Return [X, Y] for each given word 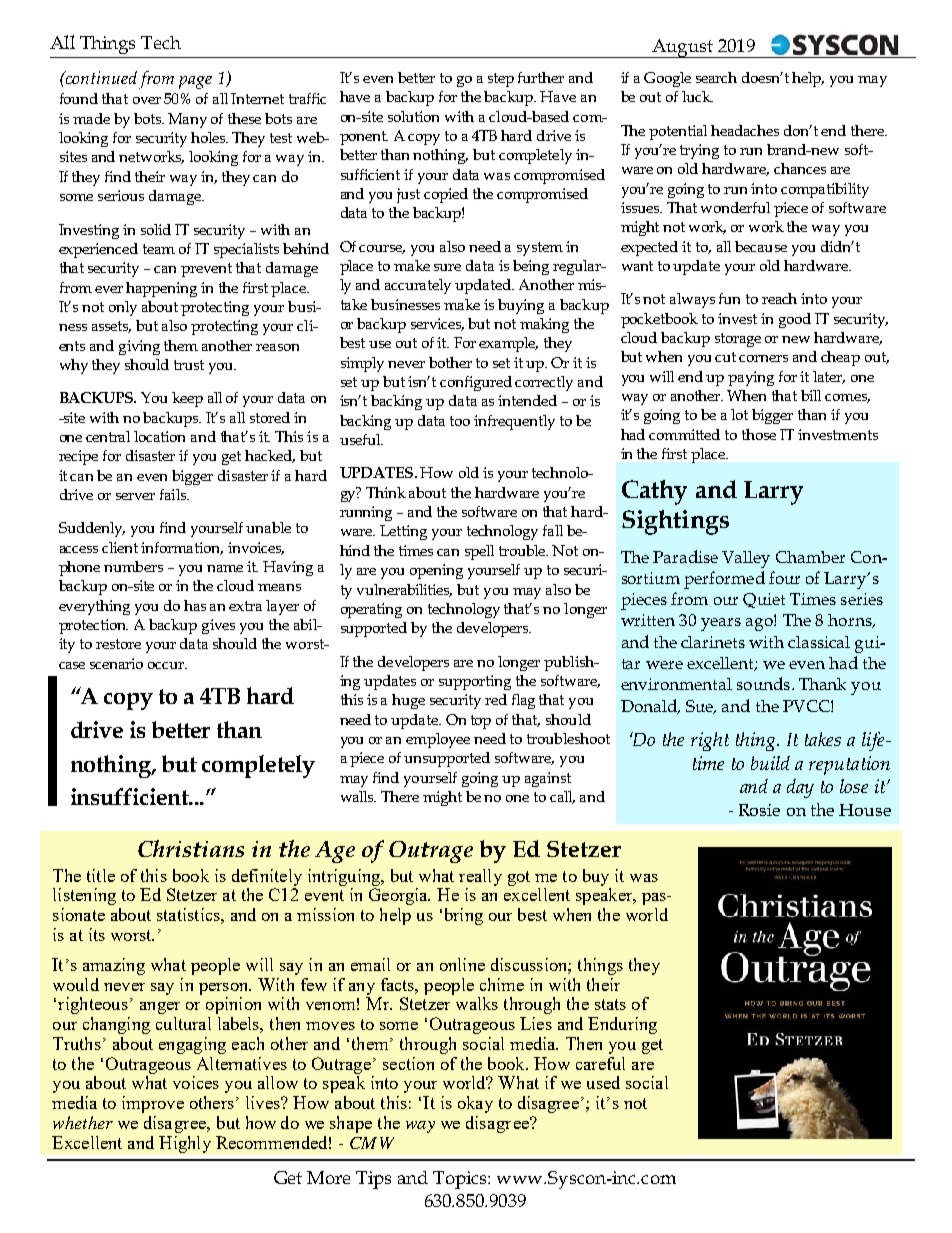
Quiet [764, 600]
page [195, 82]
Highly [185, 1144]
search [716, 77]
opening [436, 571]
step [501, 80]
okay [475, 1104]
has [195, 605]
